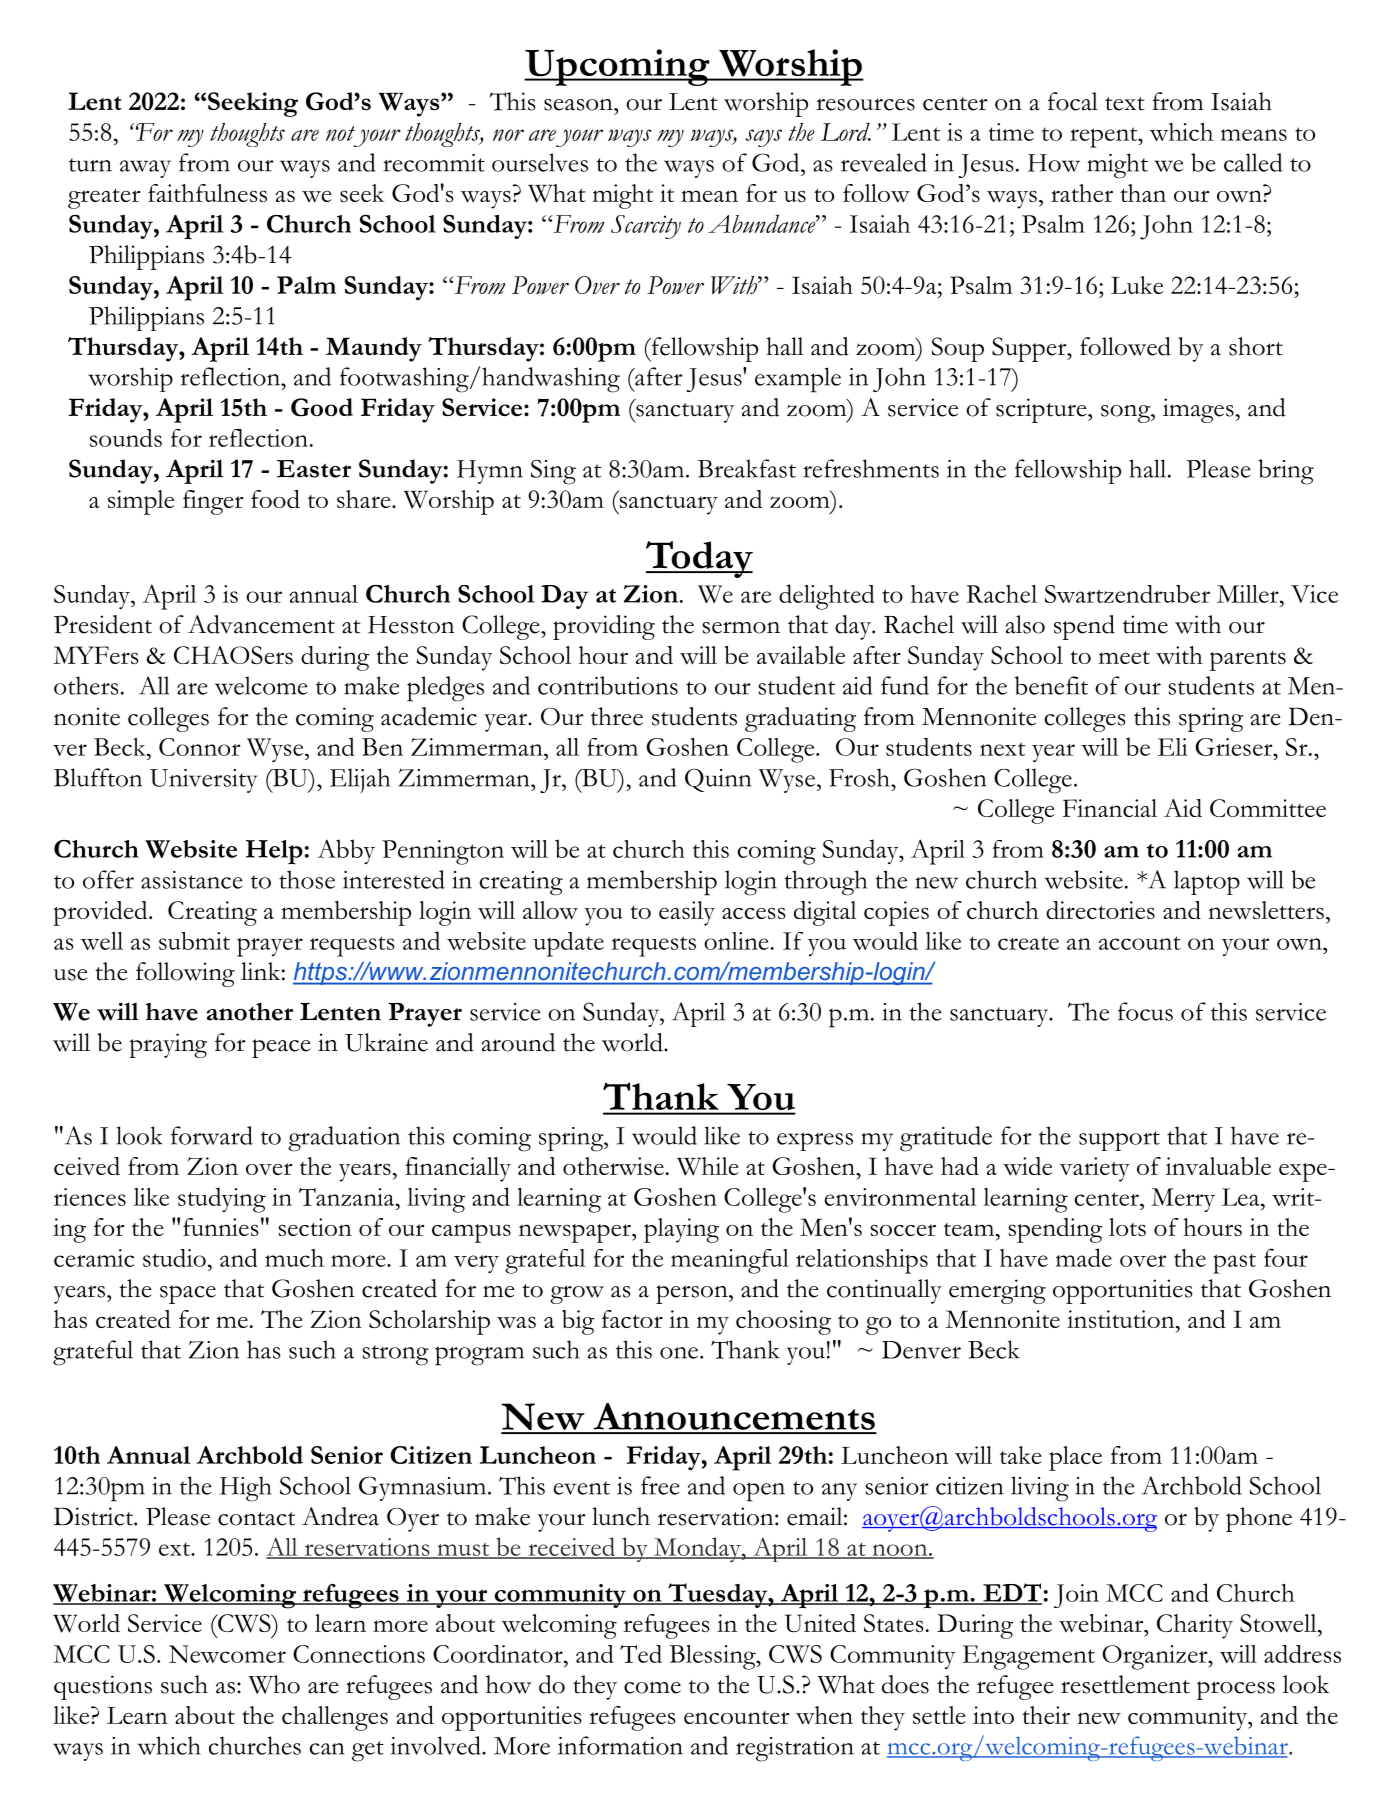  What do you see at coordinates (708, 1166) in the page?
I see `While` at bounding box center [708, 1166].
